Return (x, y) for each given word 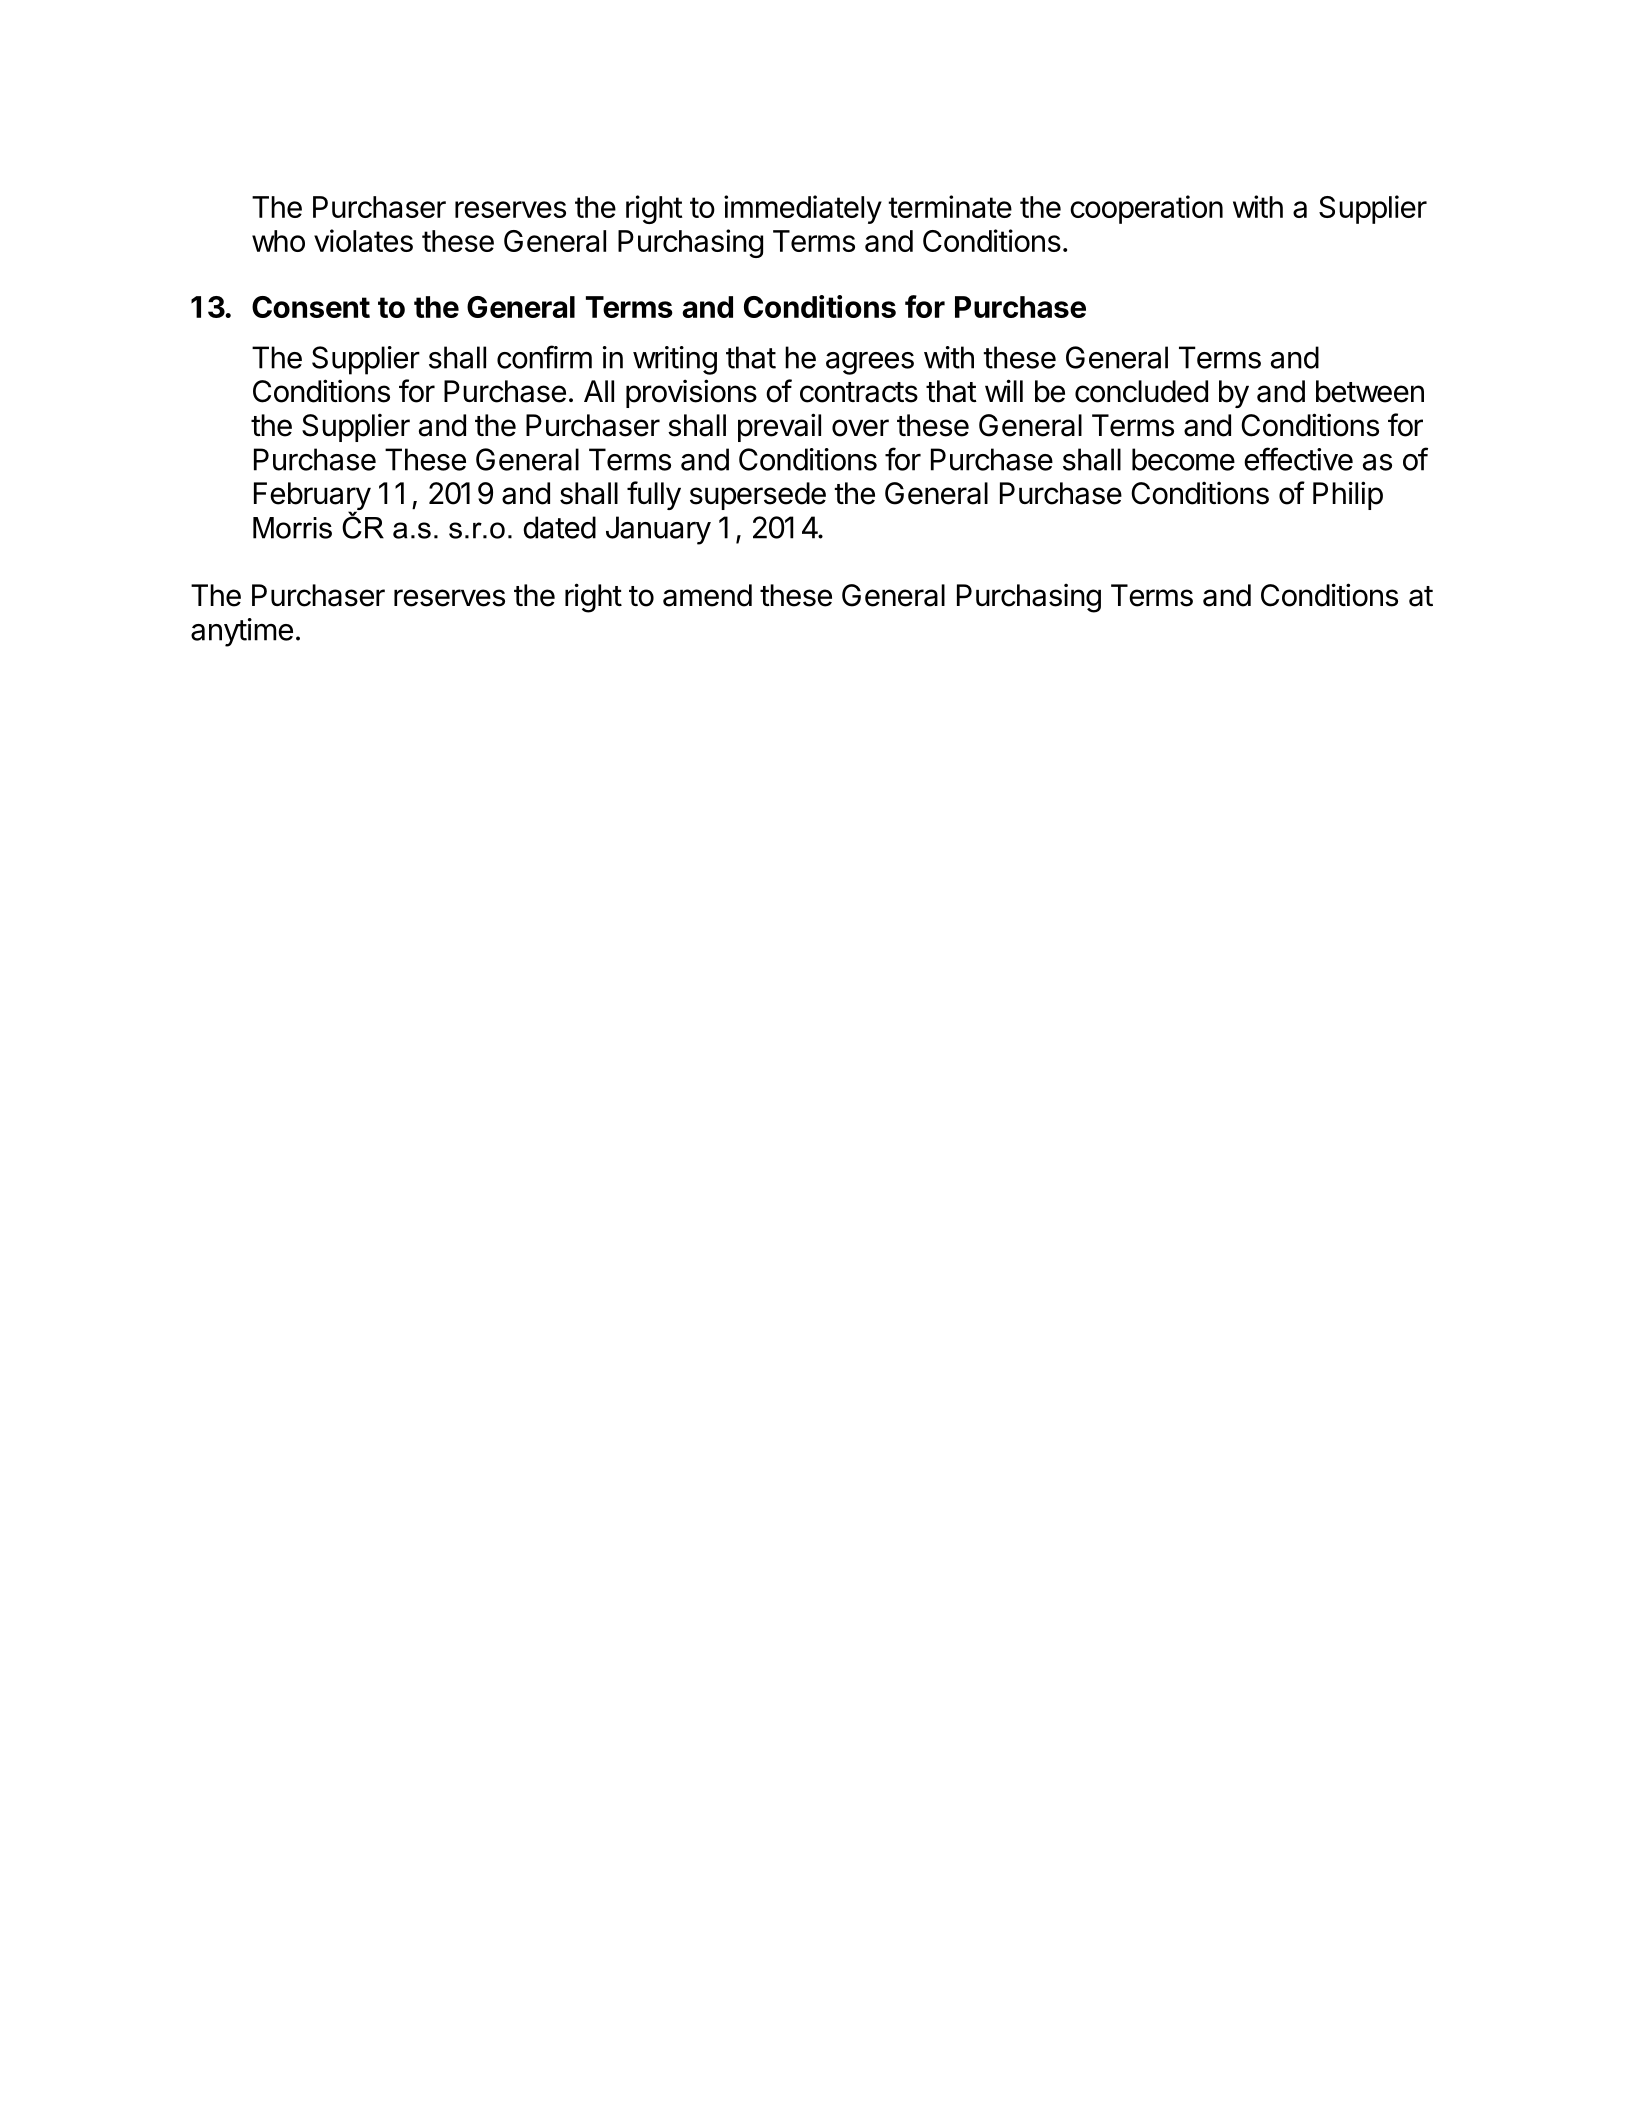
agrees (870, 363)
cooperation (1146, 209)
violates (363, 240)
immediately (803, 209)
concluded (1141, 391)
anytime (242, 632)
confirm (544, 357)
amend (707, 595)
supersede (758, 496)
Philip (1348, 495)
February (312, 497)
